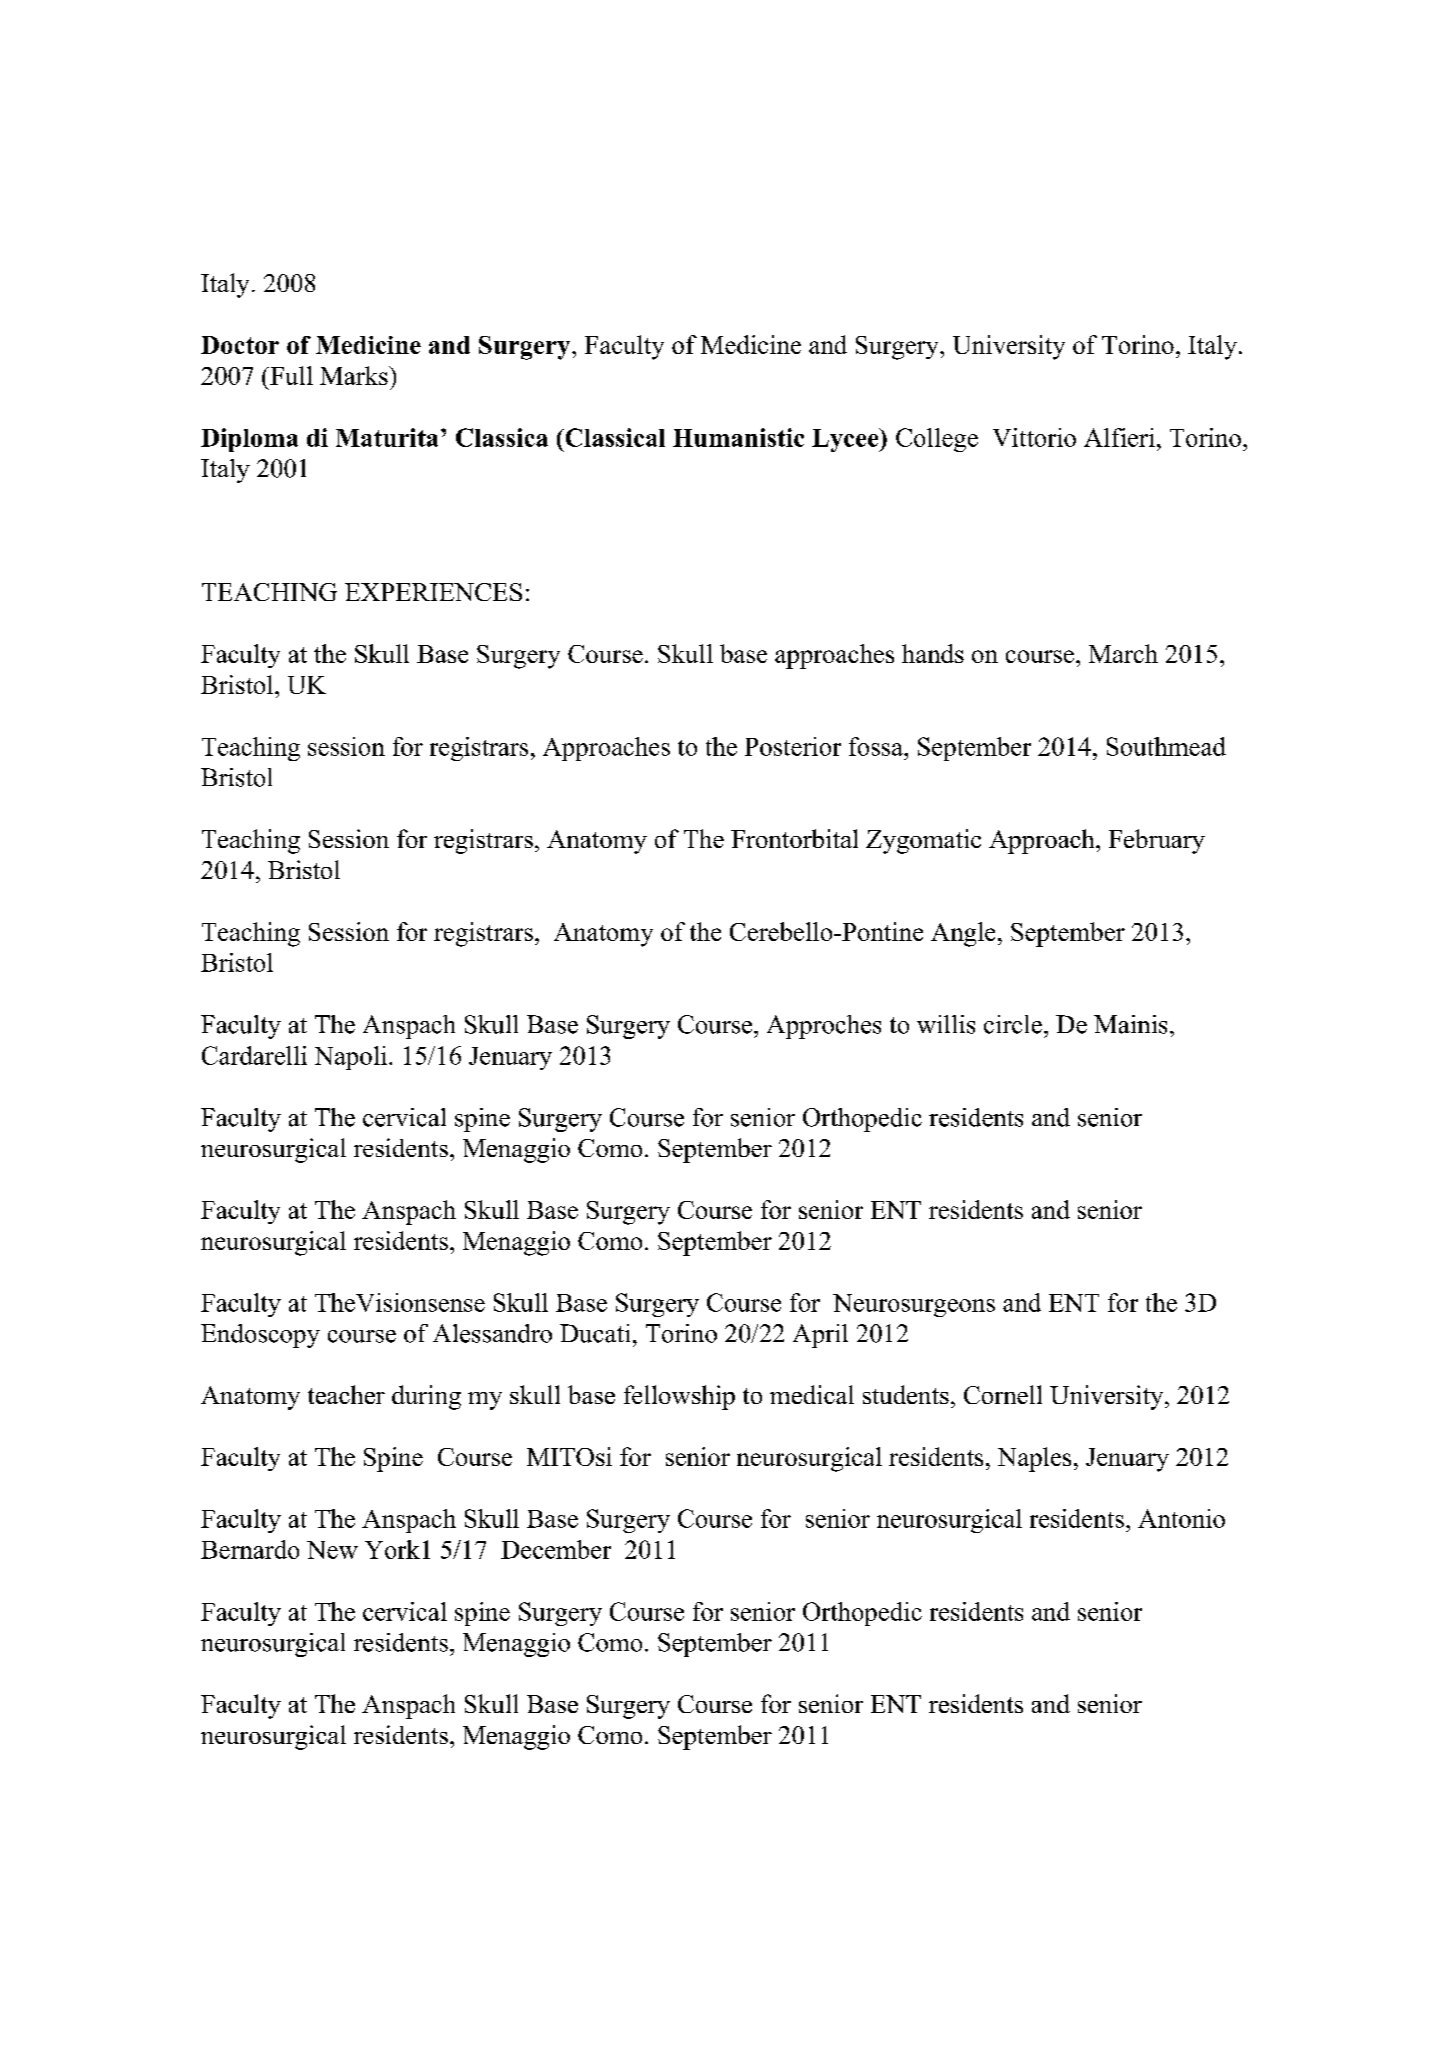 This document has width=1453, height=2056. Describe the element at coordinates (1003, 1394) in the document. I see `Cornell` at that location.
